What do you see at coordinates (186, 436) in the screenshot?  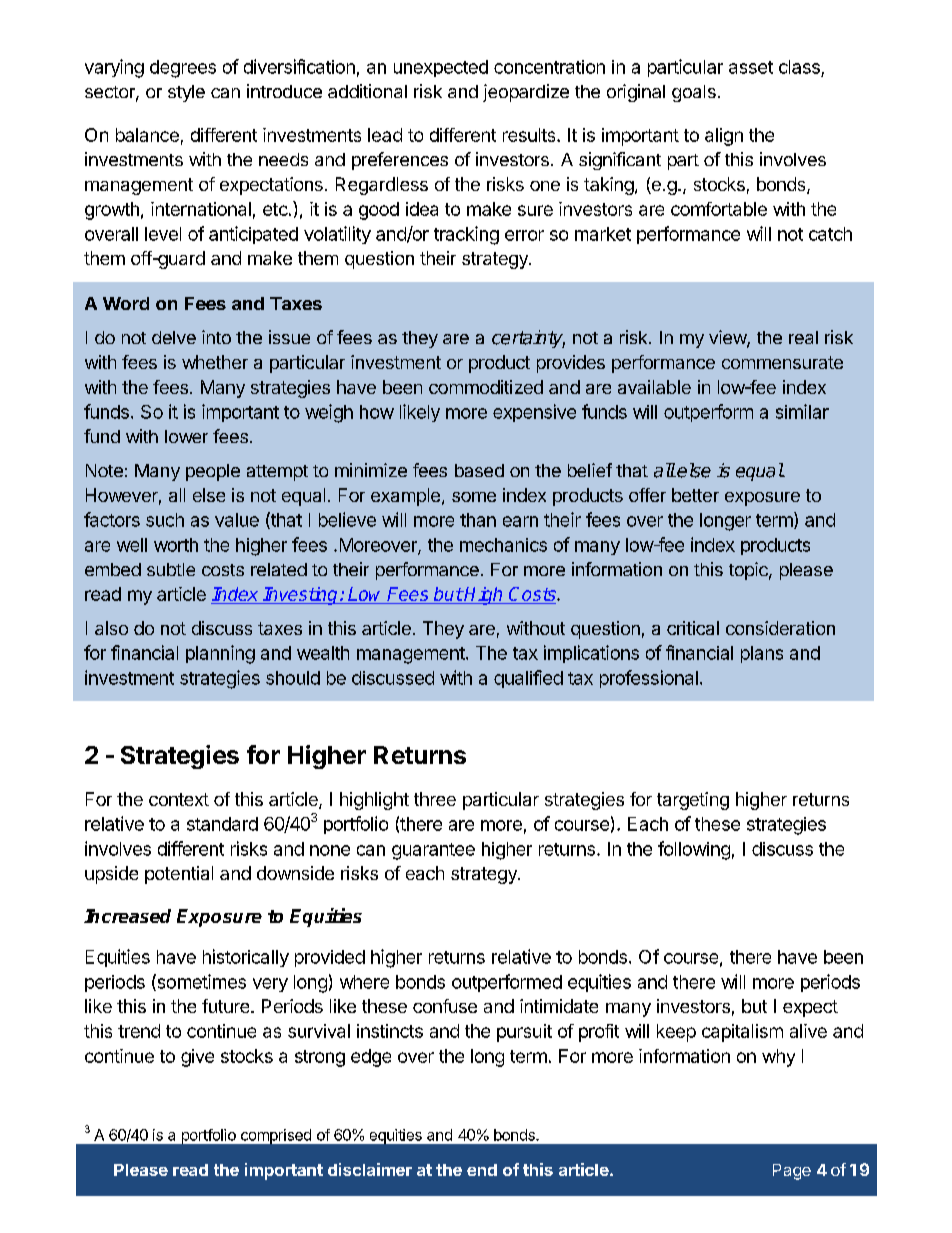 I see `lower` at bounding box center [186, 436].
